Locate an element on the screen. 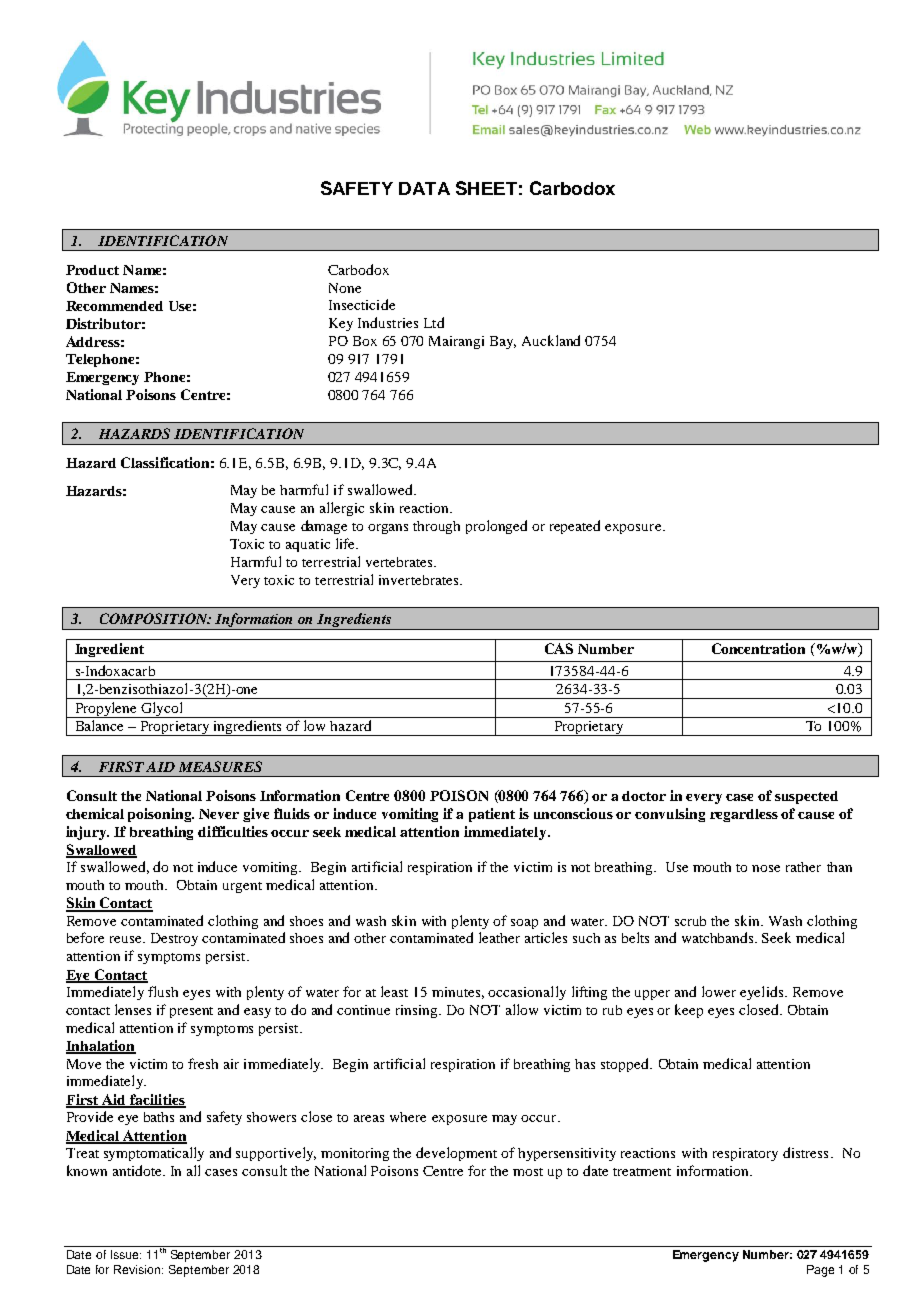  leather is located at coordinates (499, 937).
